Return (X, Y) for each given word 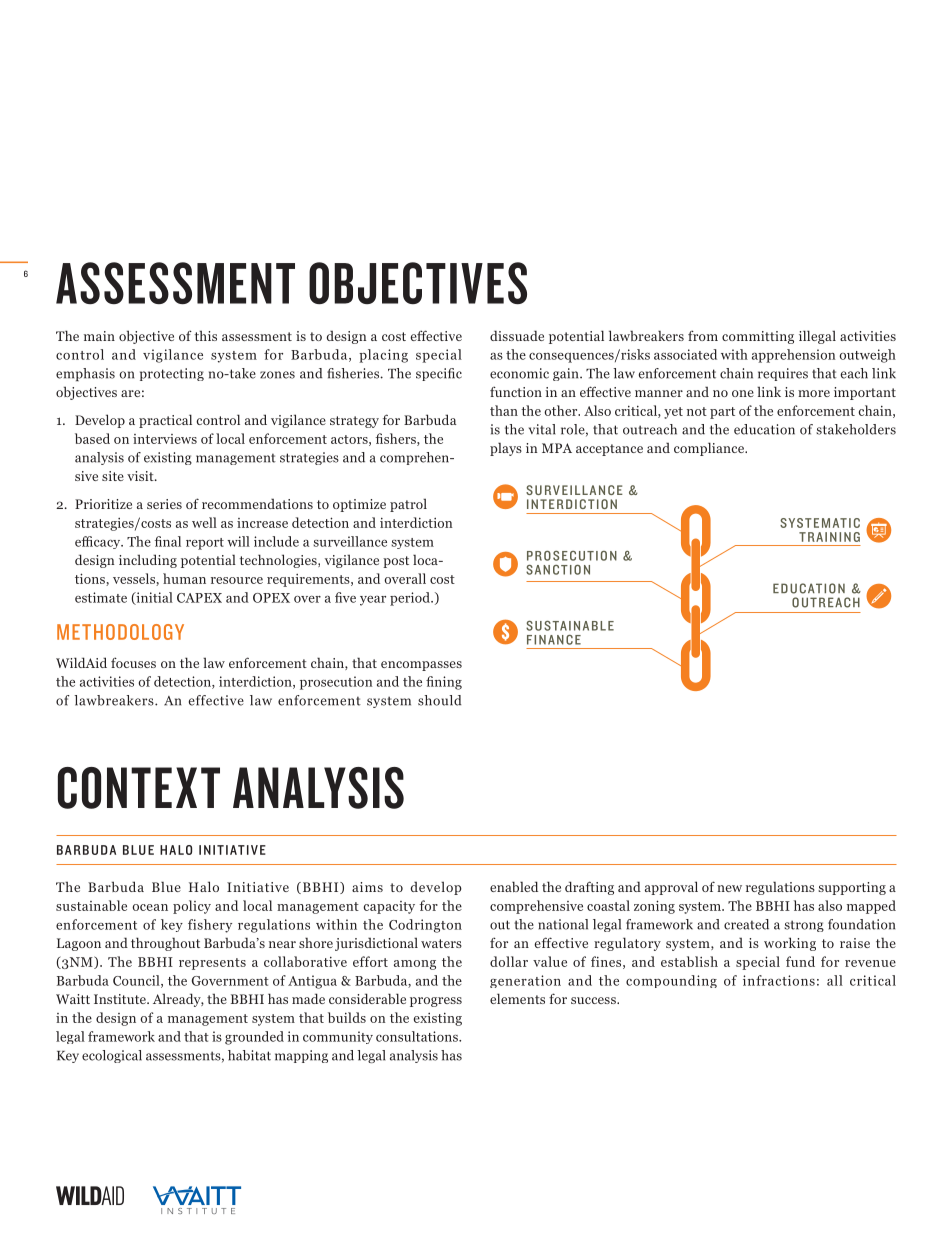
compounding (671, 981)
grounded (254, 1038)
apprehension (793, 356)
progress (436, 1002)
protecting (172, 374)
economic (519, 373)
